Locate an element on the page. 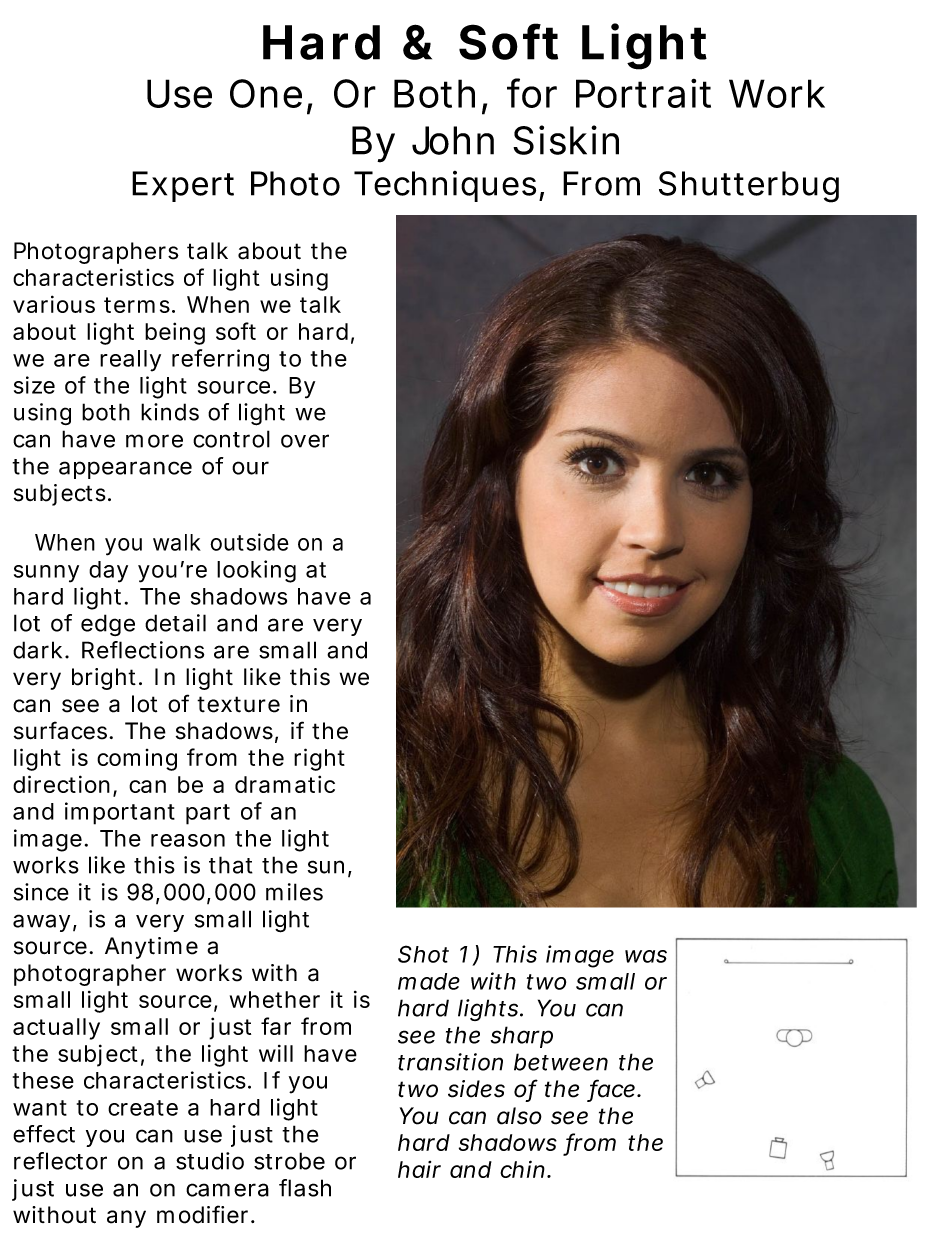 Image resolution: width=952 pixels, height=1233 pixels. Techniques is located at coordinates (447, 186).
